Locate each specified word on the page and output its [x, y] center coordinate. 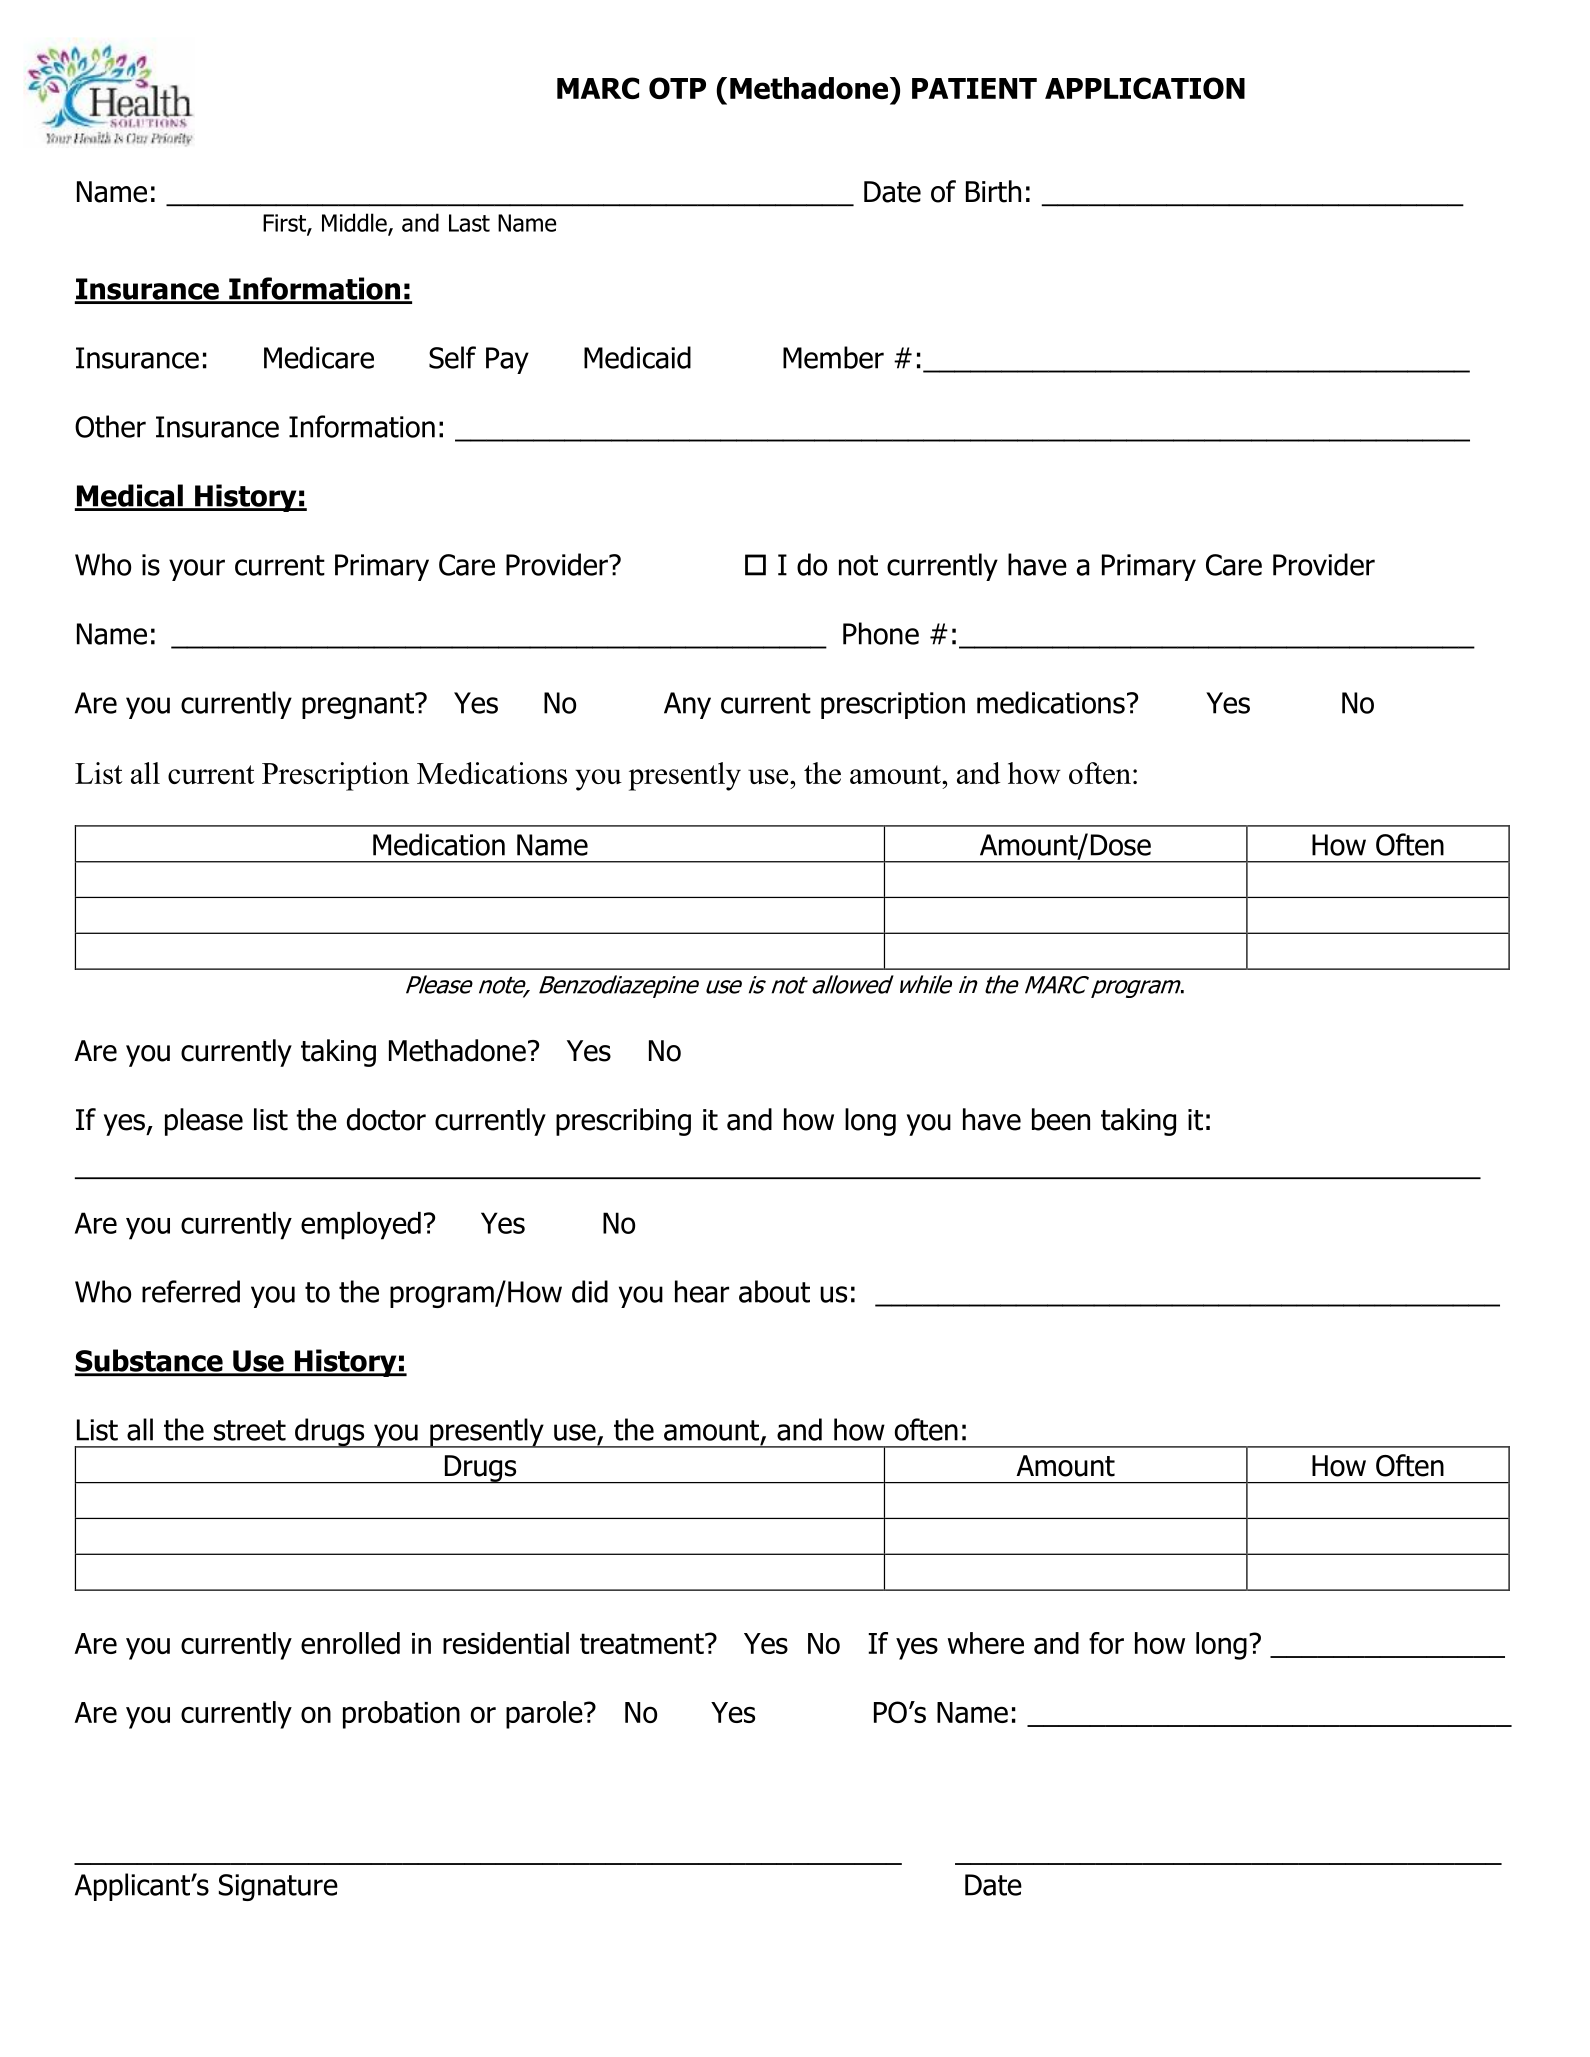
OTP [677, 88]
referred [191, 1291]
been [1061, 1119]
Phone [881, 633]
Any [687, 705]
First [285, 224]
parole [545, 1715]
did [590, 1291]
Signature [278, 1887]
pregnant [359, 706]
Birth [993, 191]
